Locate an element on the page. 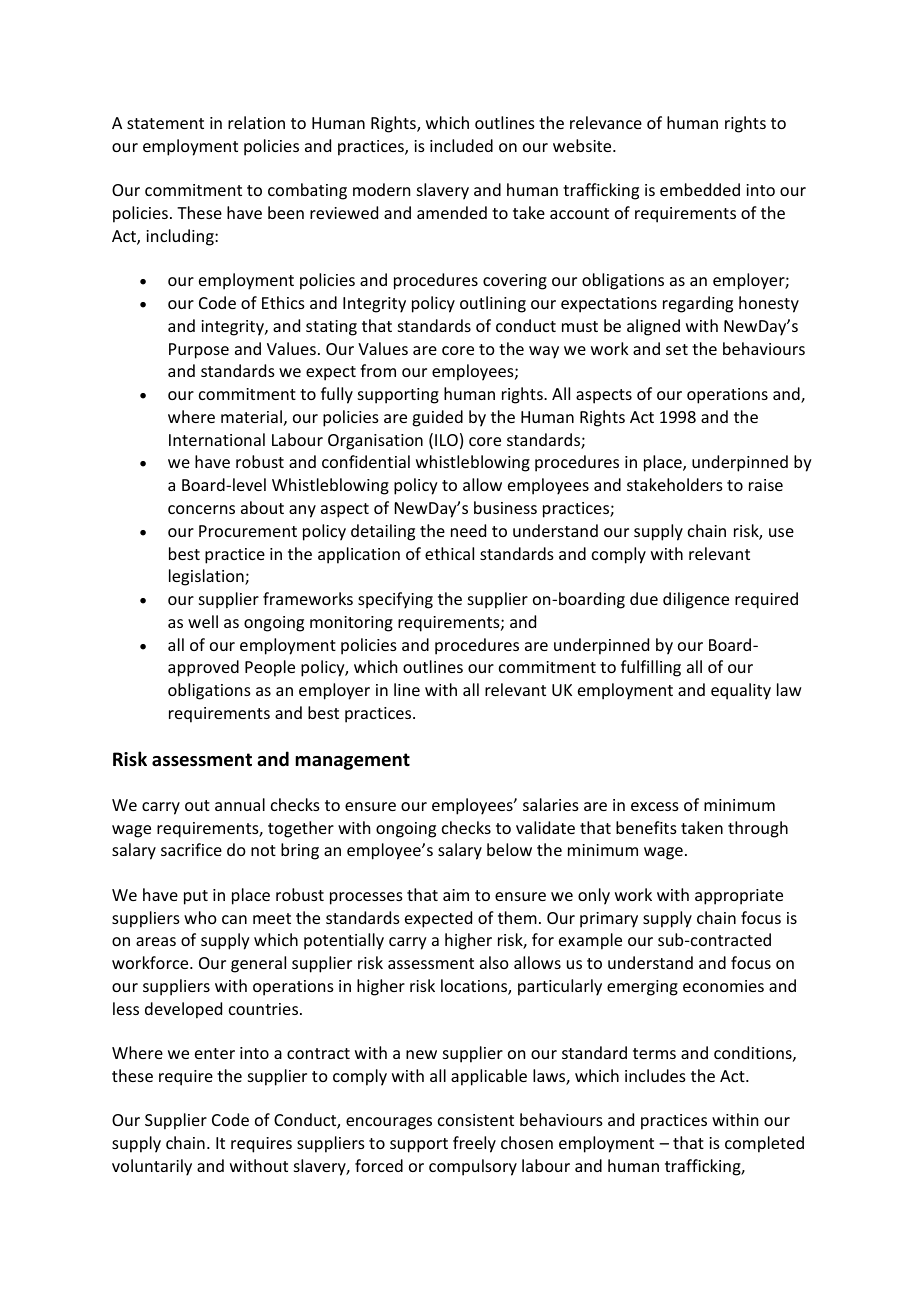  embedded is located at coordinates (700, 189).
